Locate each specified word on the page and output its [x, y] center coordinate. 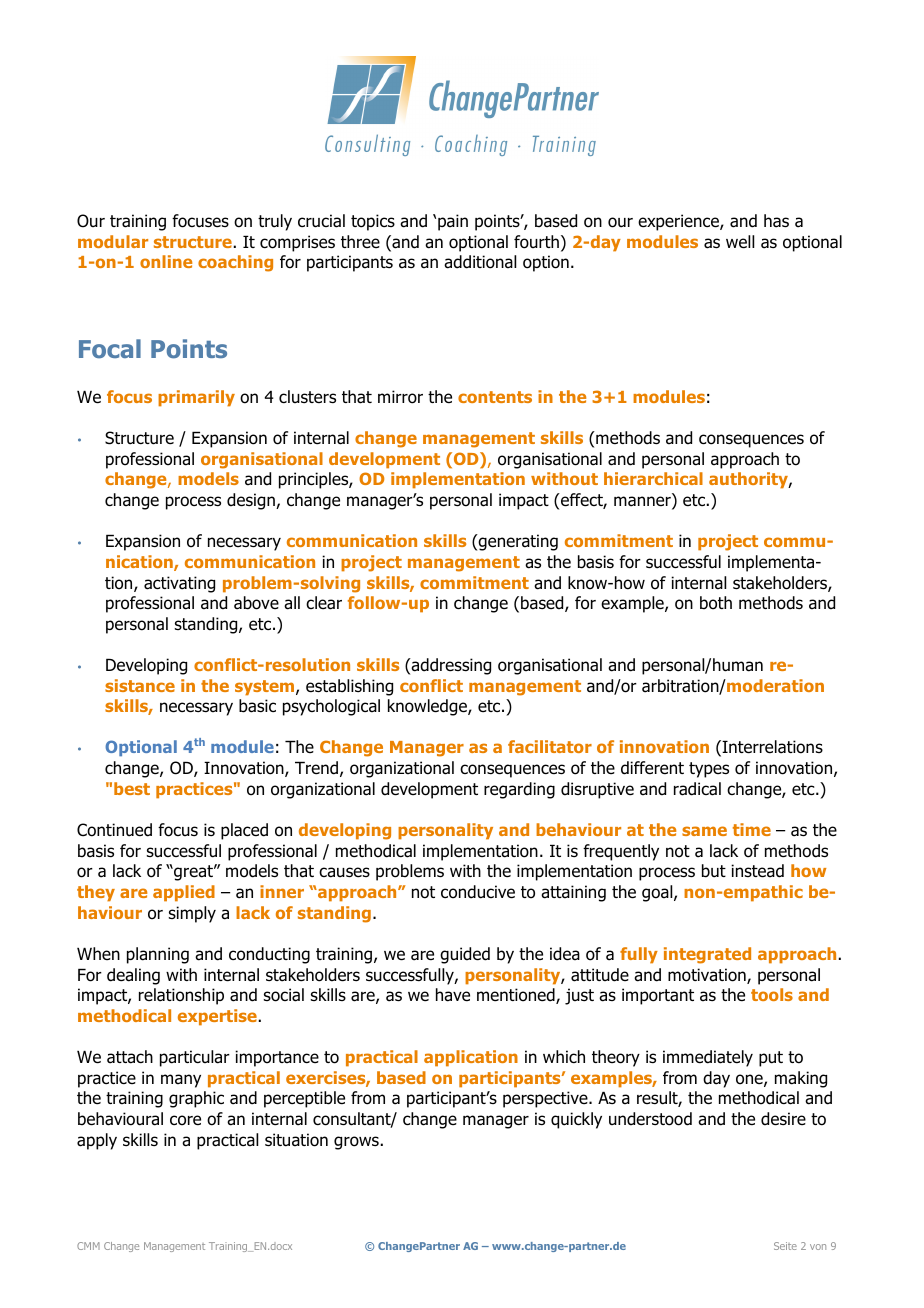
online [166, 261]
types [709, 770]
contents [495, 397]
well [740, 242]
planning [158, 955]
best [132, 788]
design [252, 501]
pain [453, 222]
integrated [707, 955]
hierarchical [653, 478]
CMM [88, 1246]
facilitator [550, 746]
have [453, 995]
